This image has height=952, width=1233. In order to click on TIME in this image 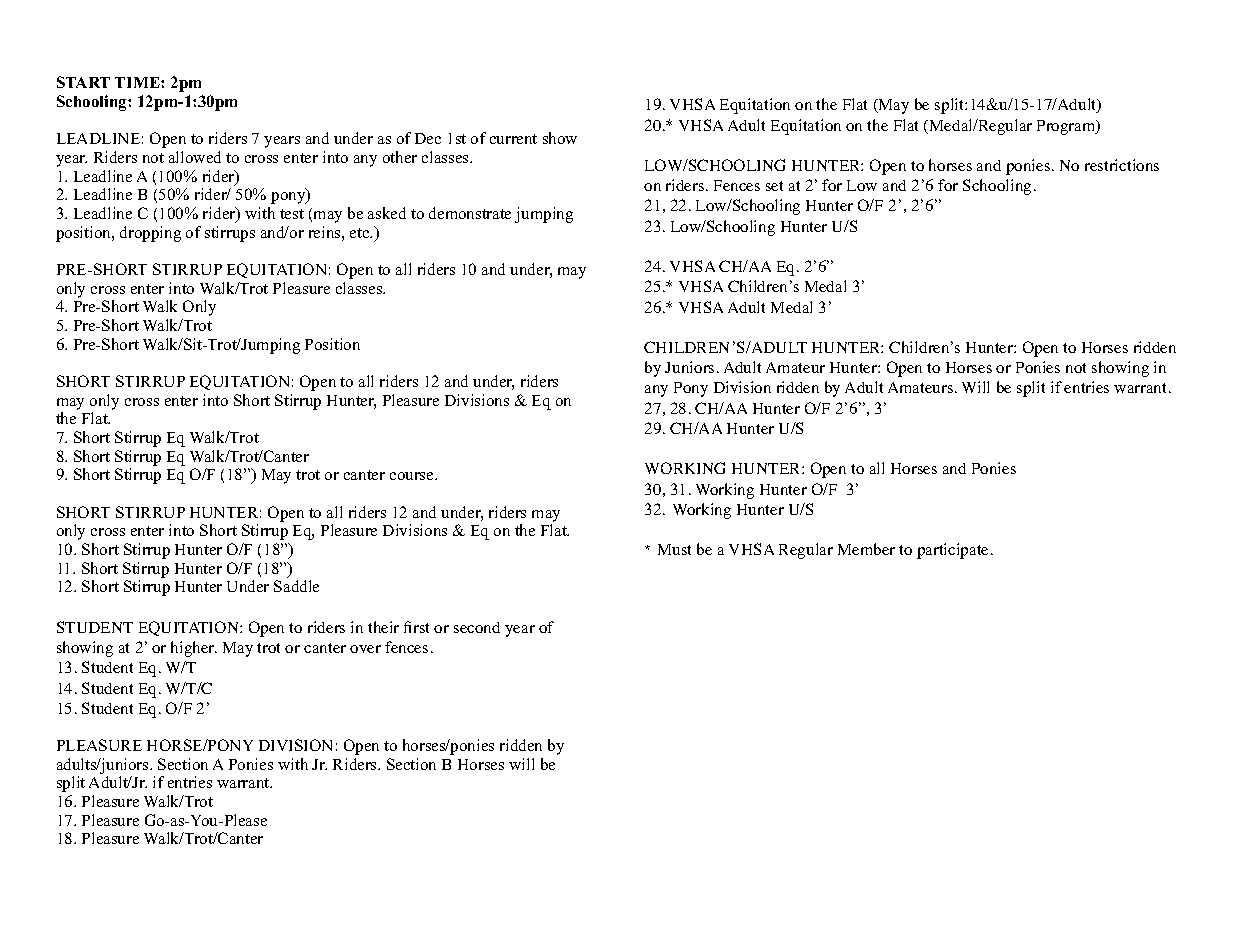, I will do `click(138, 82)`.
